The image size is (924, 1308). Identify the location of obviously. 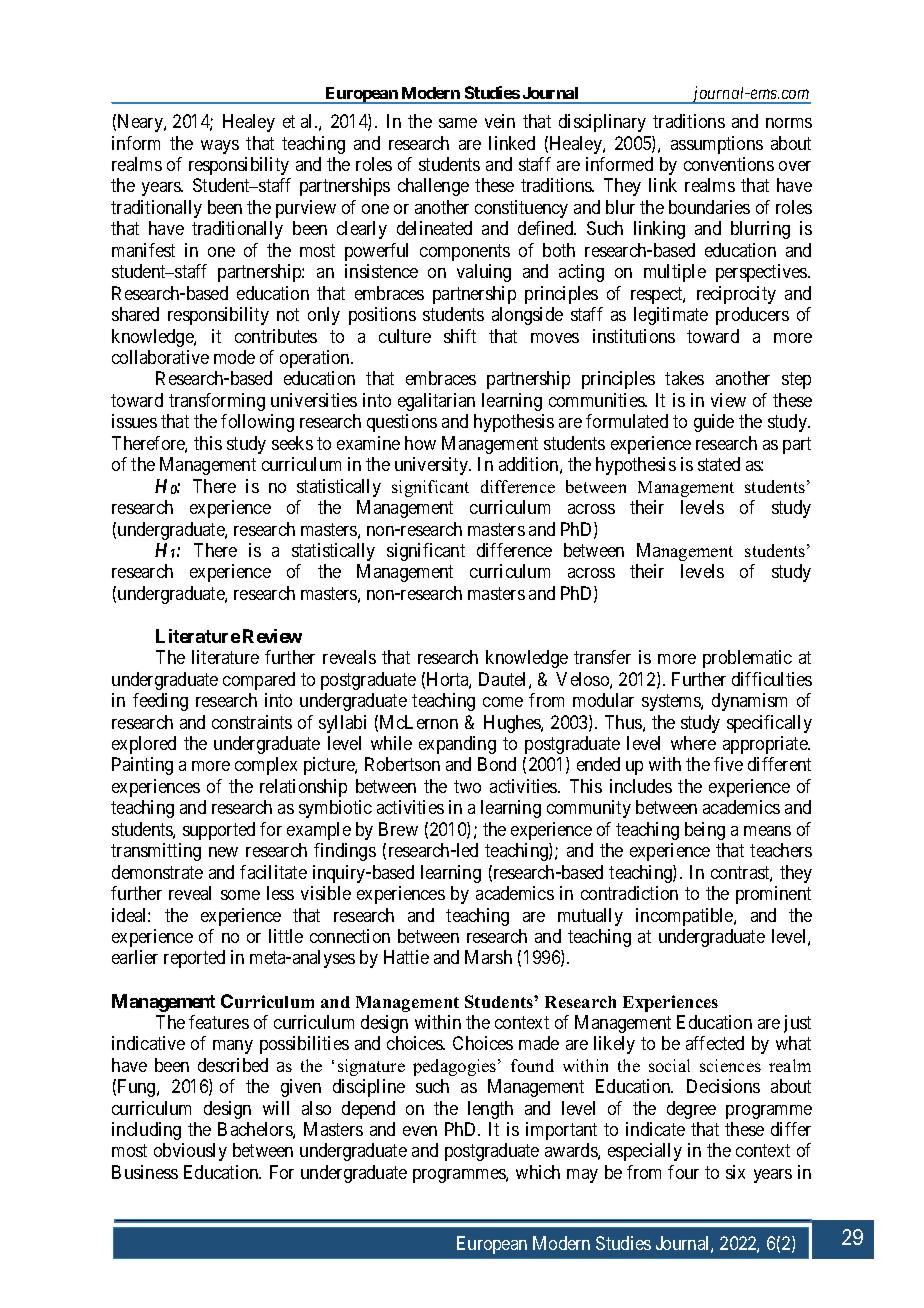
(190, 1152).
